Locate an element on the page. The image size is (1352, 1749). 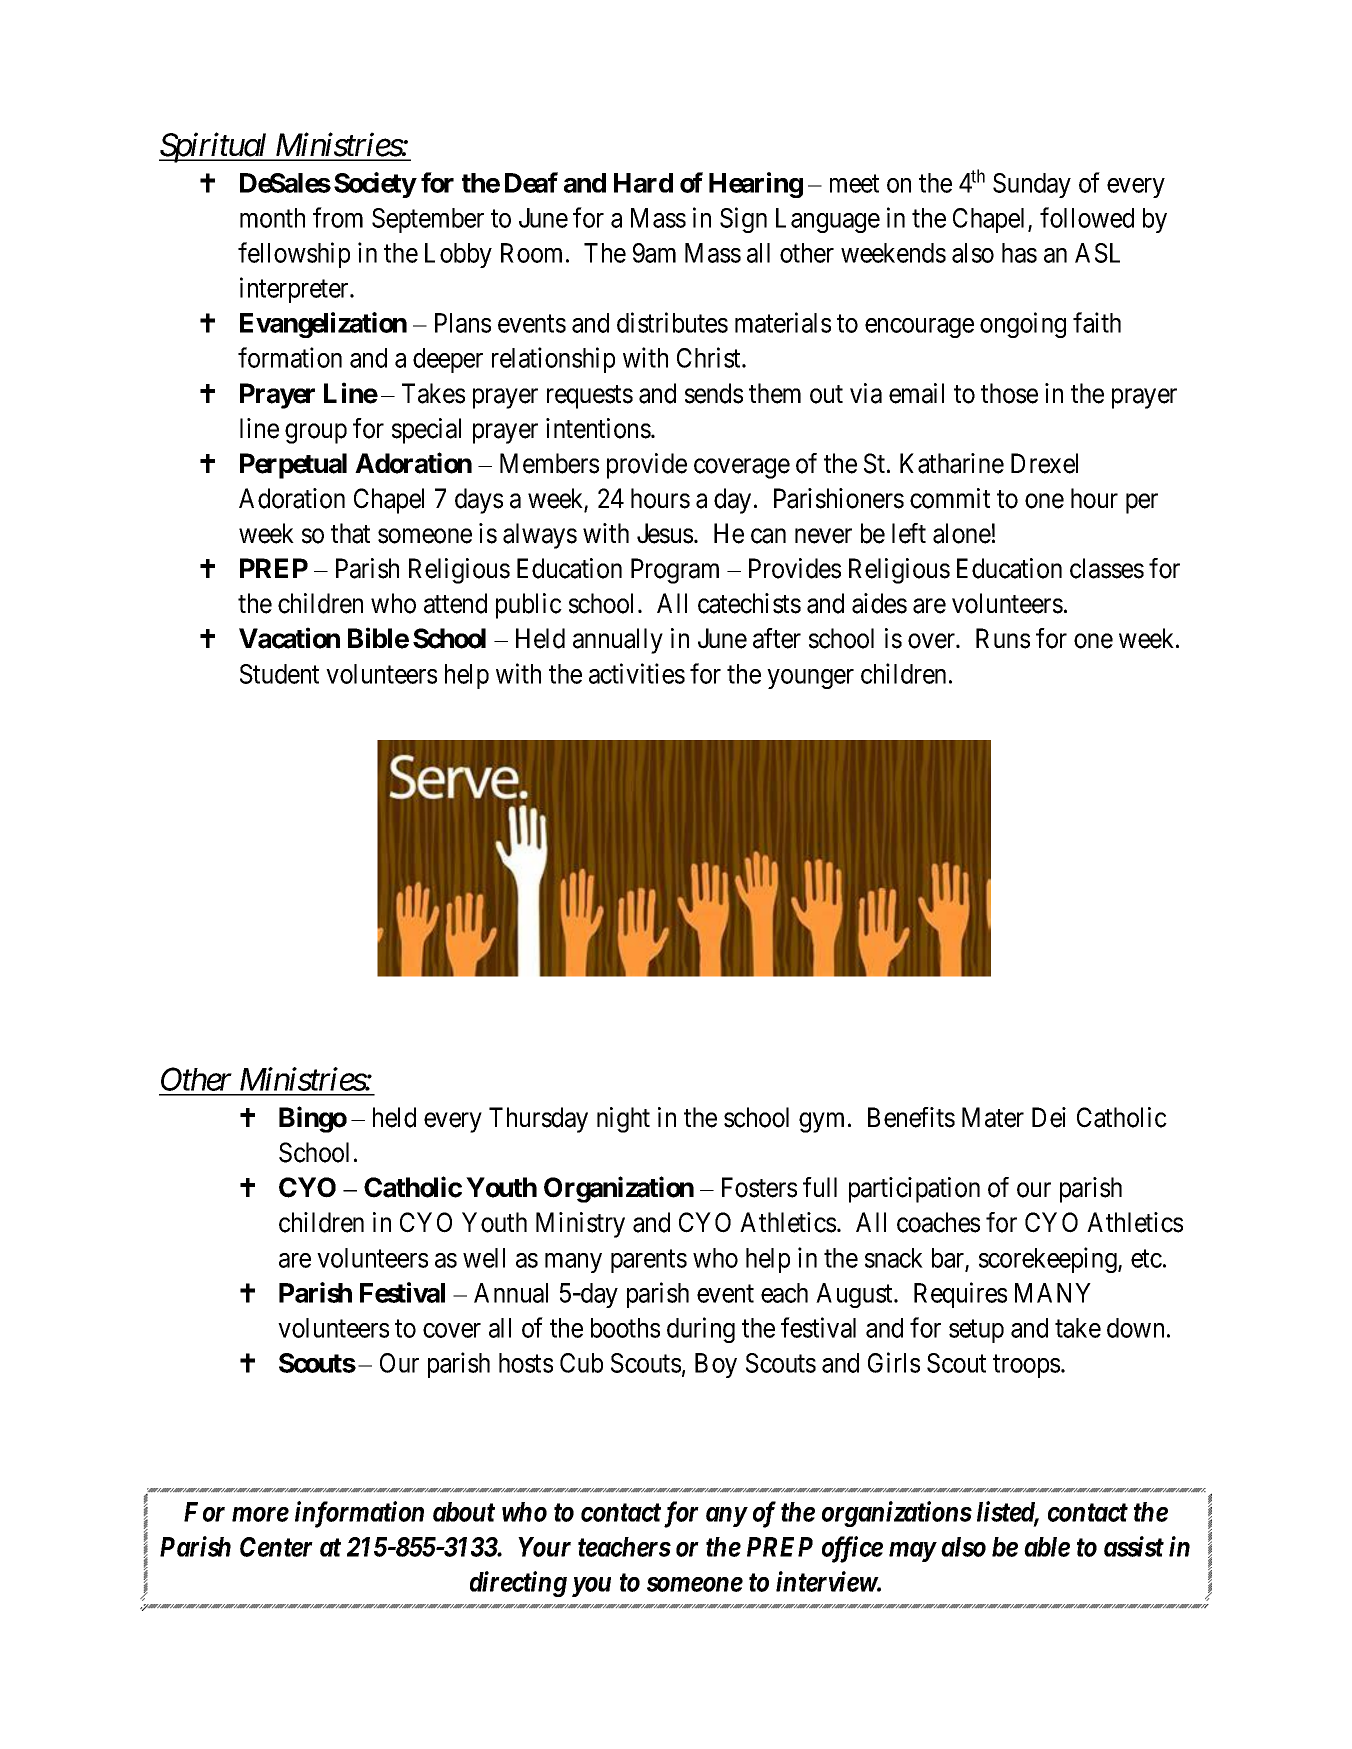
Center is located at coordinates (276, 1547).
